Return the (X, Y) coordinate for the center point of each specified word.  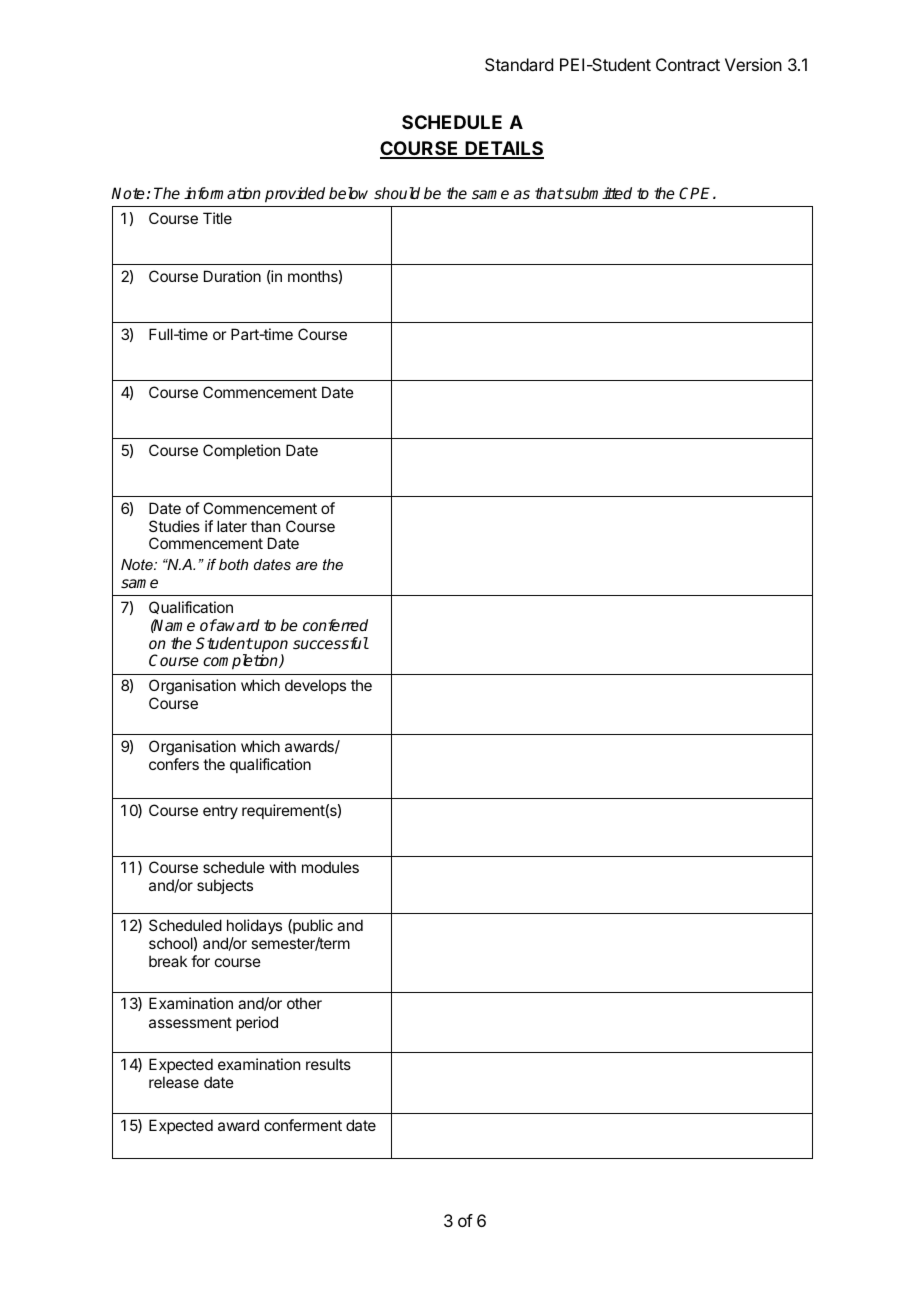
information (222, 193)
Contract (688, 64)
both (233, 564)
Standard (519, 64)
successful (331, 643)
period (257, 1023)
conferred (335, 625)
